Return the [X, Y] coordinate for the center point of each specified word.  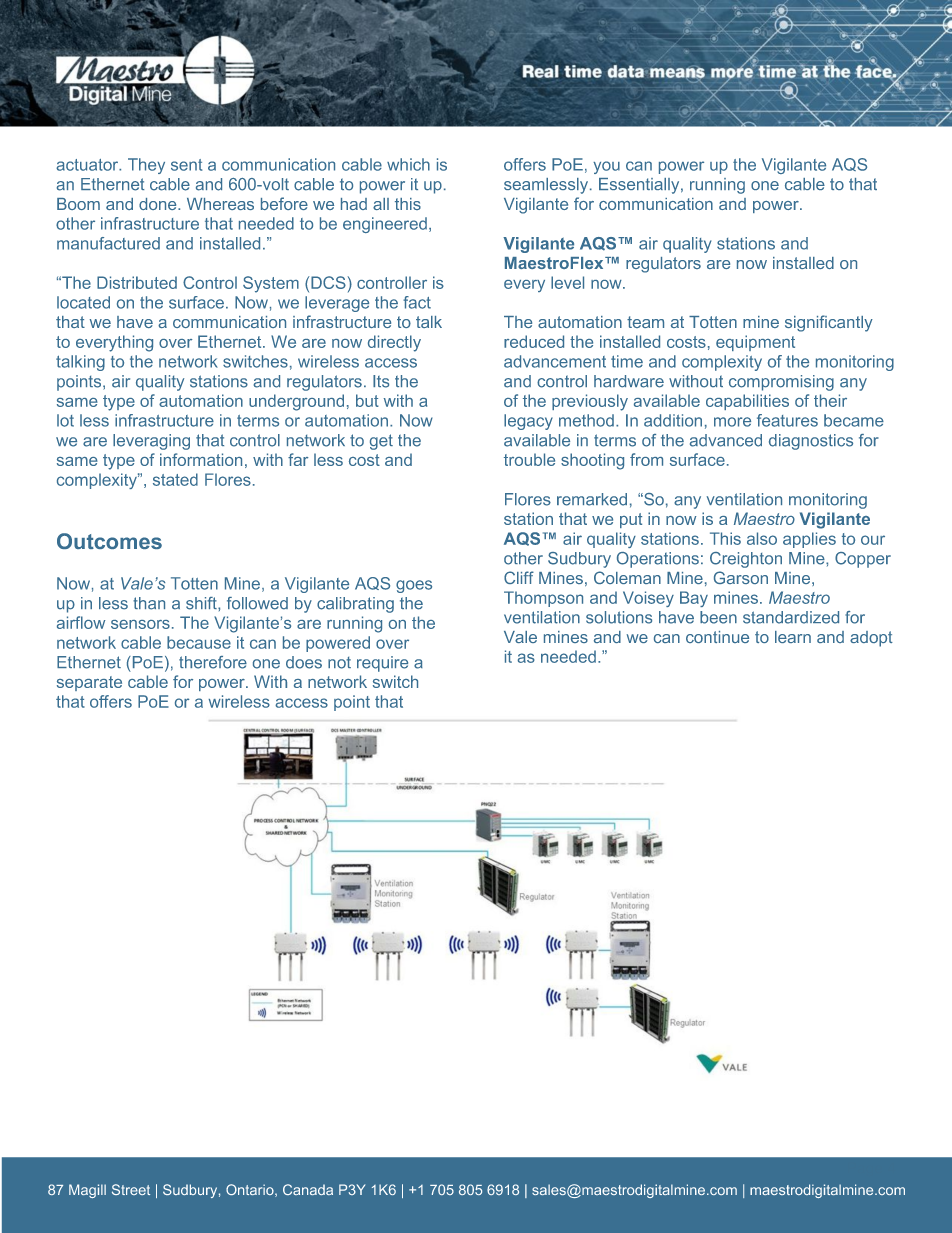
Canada [308, 1189]
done [159, 204]
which [408, 164]
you [606, 167]
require [382, 664]
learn [793, 637]
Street [131, 1189]
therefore [213, 662]
